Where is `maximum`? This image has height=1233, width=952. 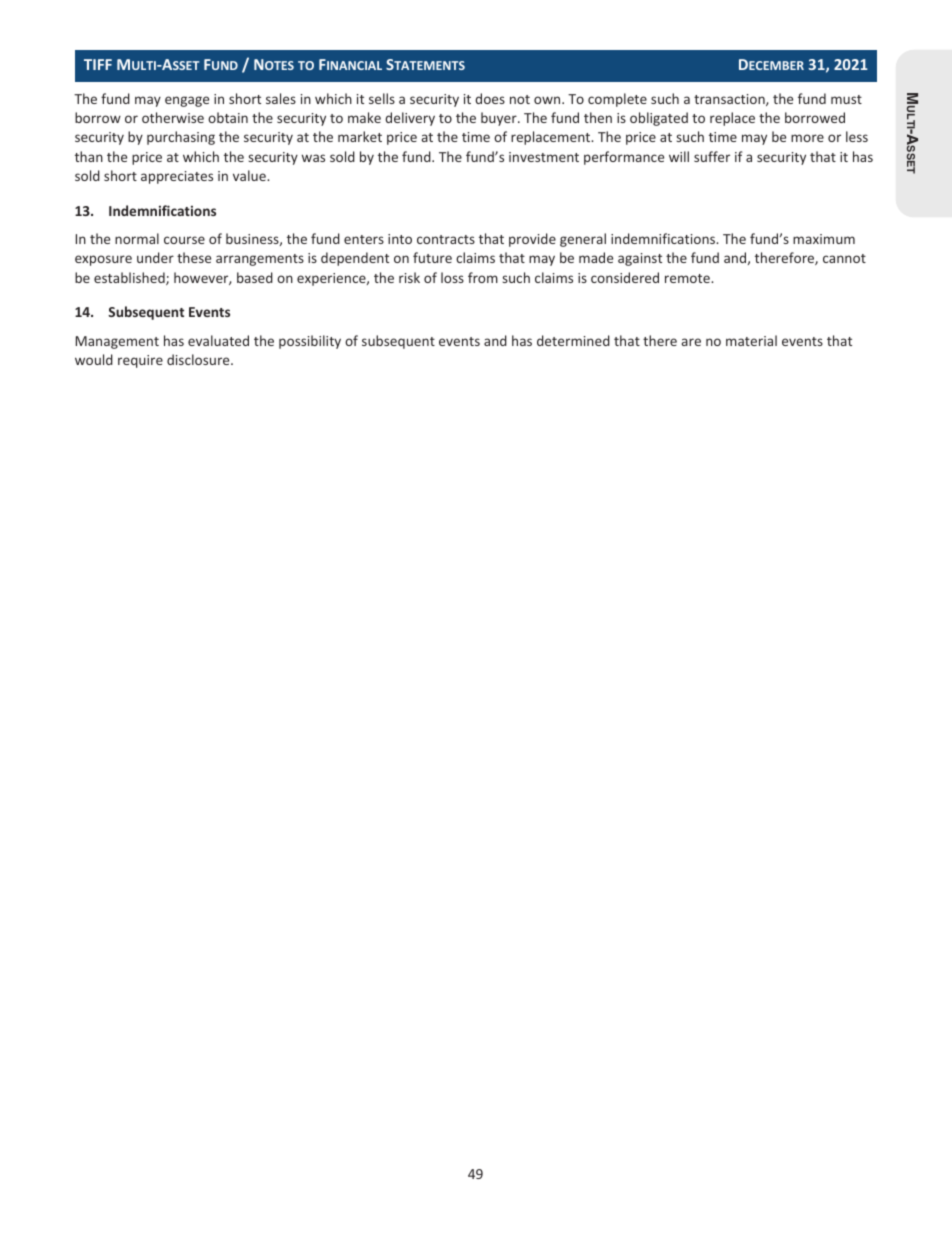
maximum is located at coordinates (824, 239).
